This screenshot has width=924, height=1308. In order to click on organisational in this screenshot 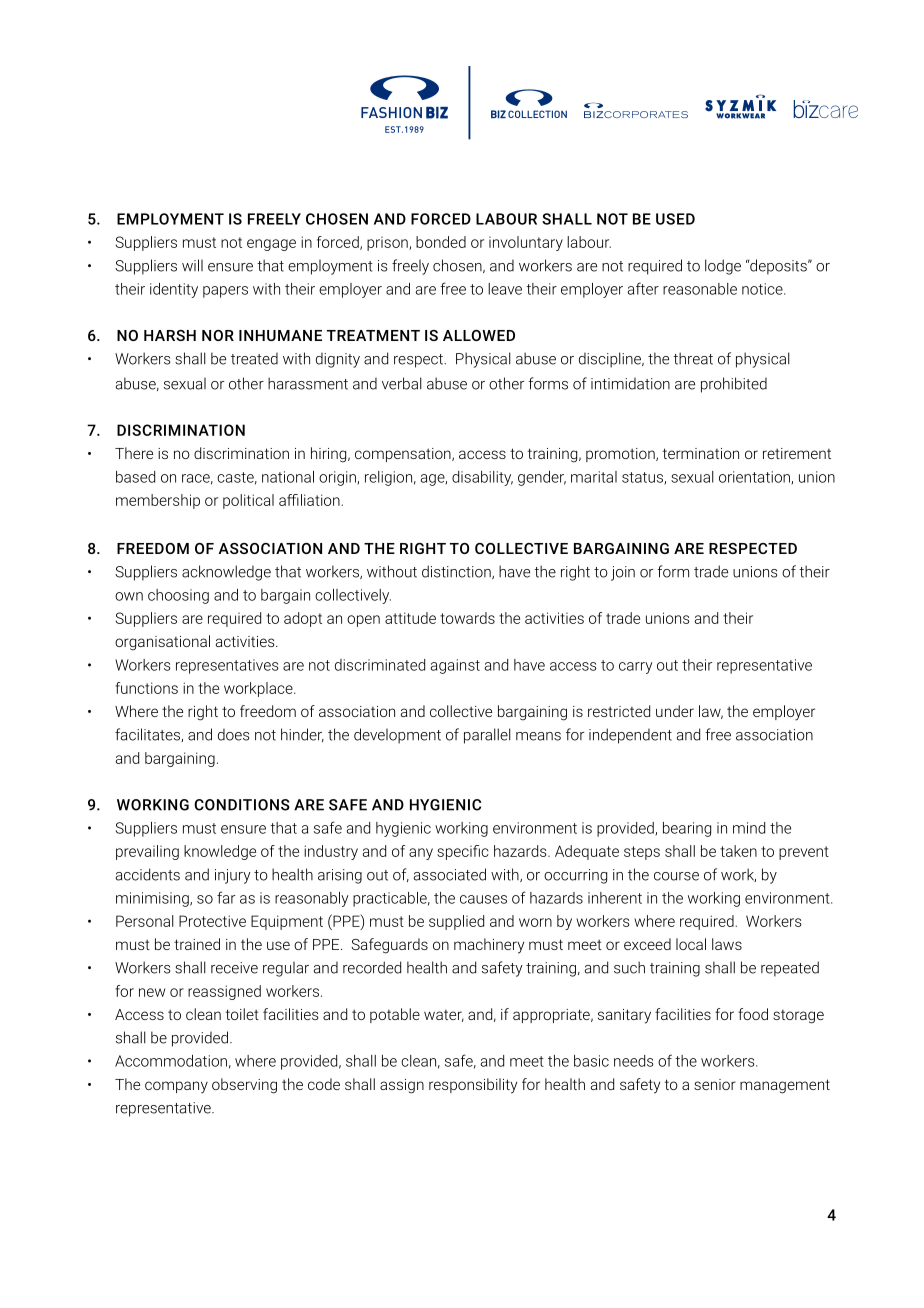, I will do `click(162, 643)`.
